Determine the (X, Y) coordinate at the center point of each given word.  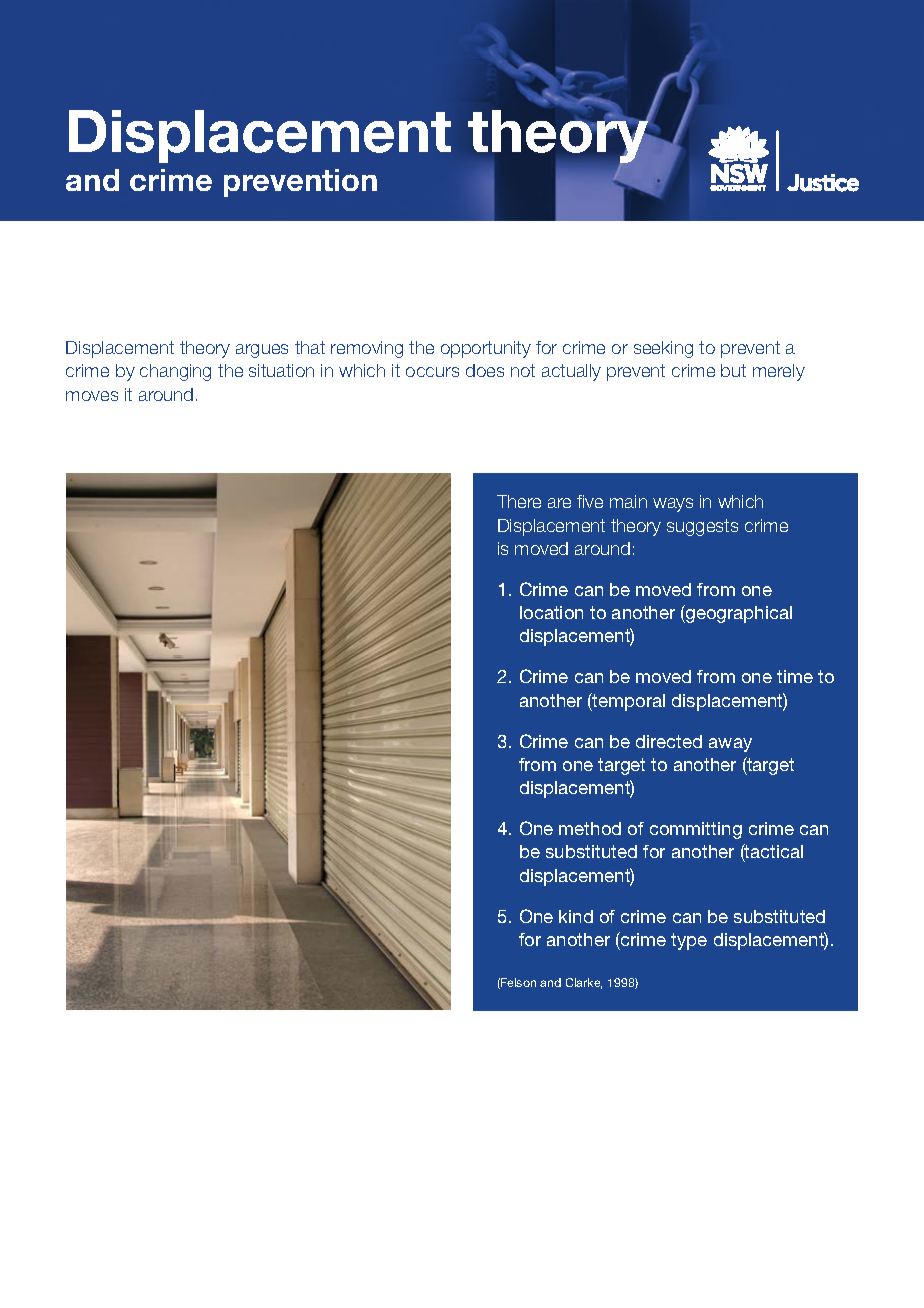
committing (696, 830)
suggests (702, 527)
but (733, 370)
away (730, 745)
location (551, 612)
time (795, 676)
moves (92, 396)
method (590, 828)
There (519, 501)
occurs (432, 372)
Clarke (584, 983)
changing (175, 372)
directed (669, 741)
